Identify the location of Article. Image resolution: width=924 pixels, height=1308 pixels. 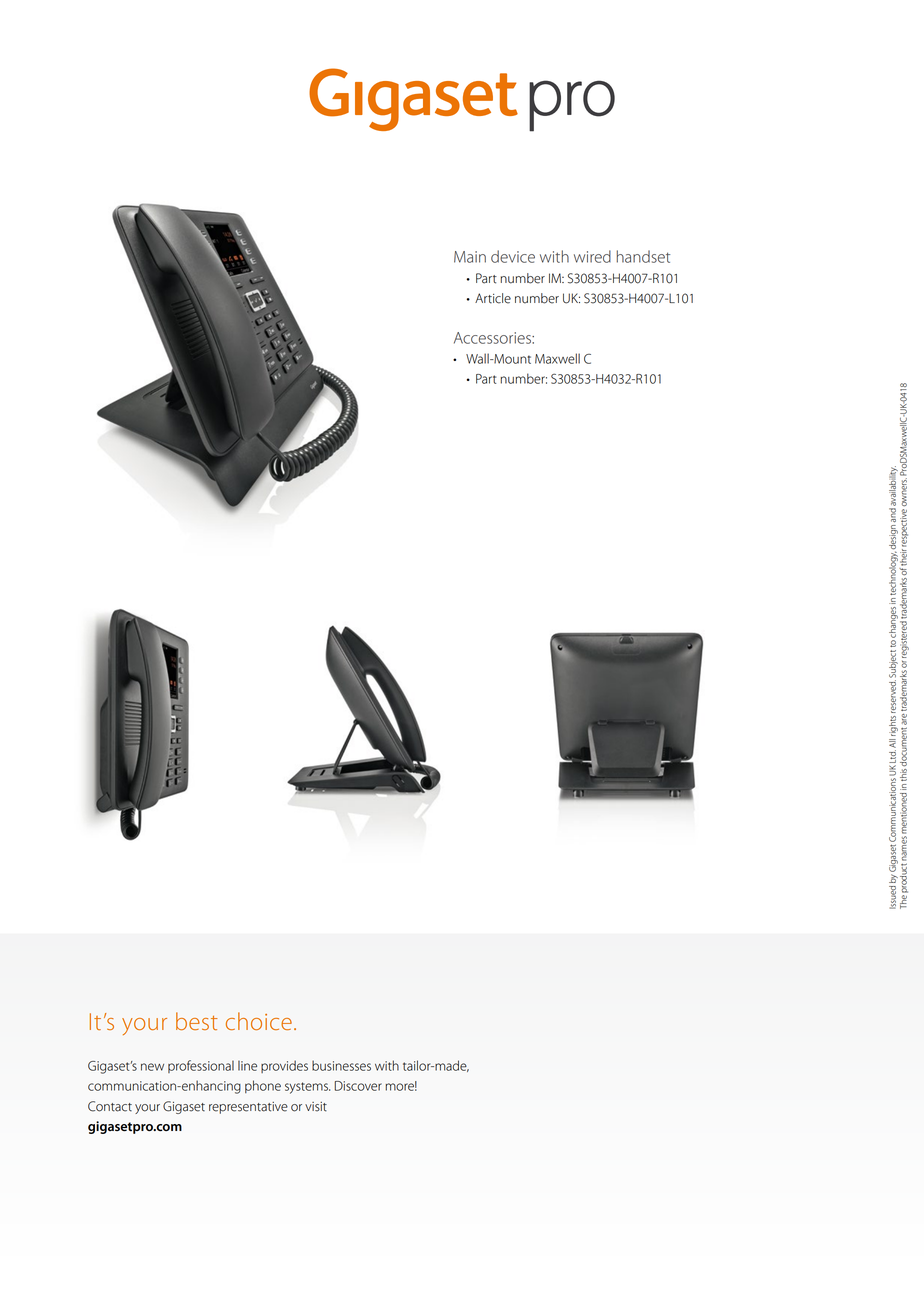
(493, 298).
